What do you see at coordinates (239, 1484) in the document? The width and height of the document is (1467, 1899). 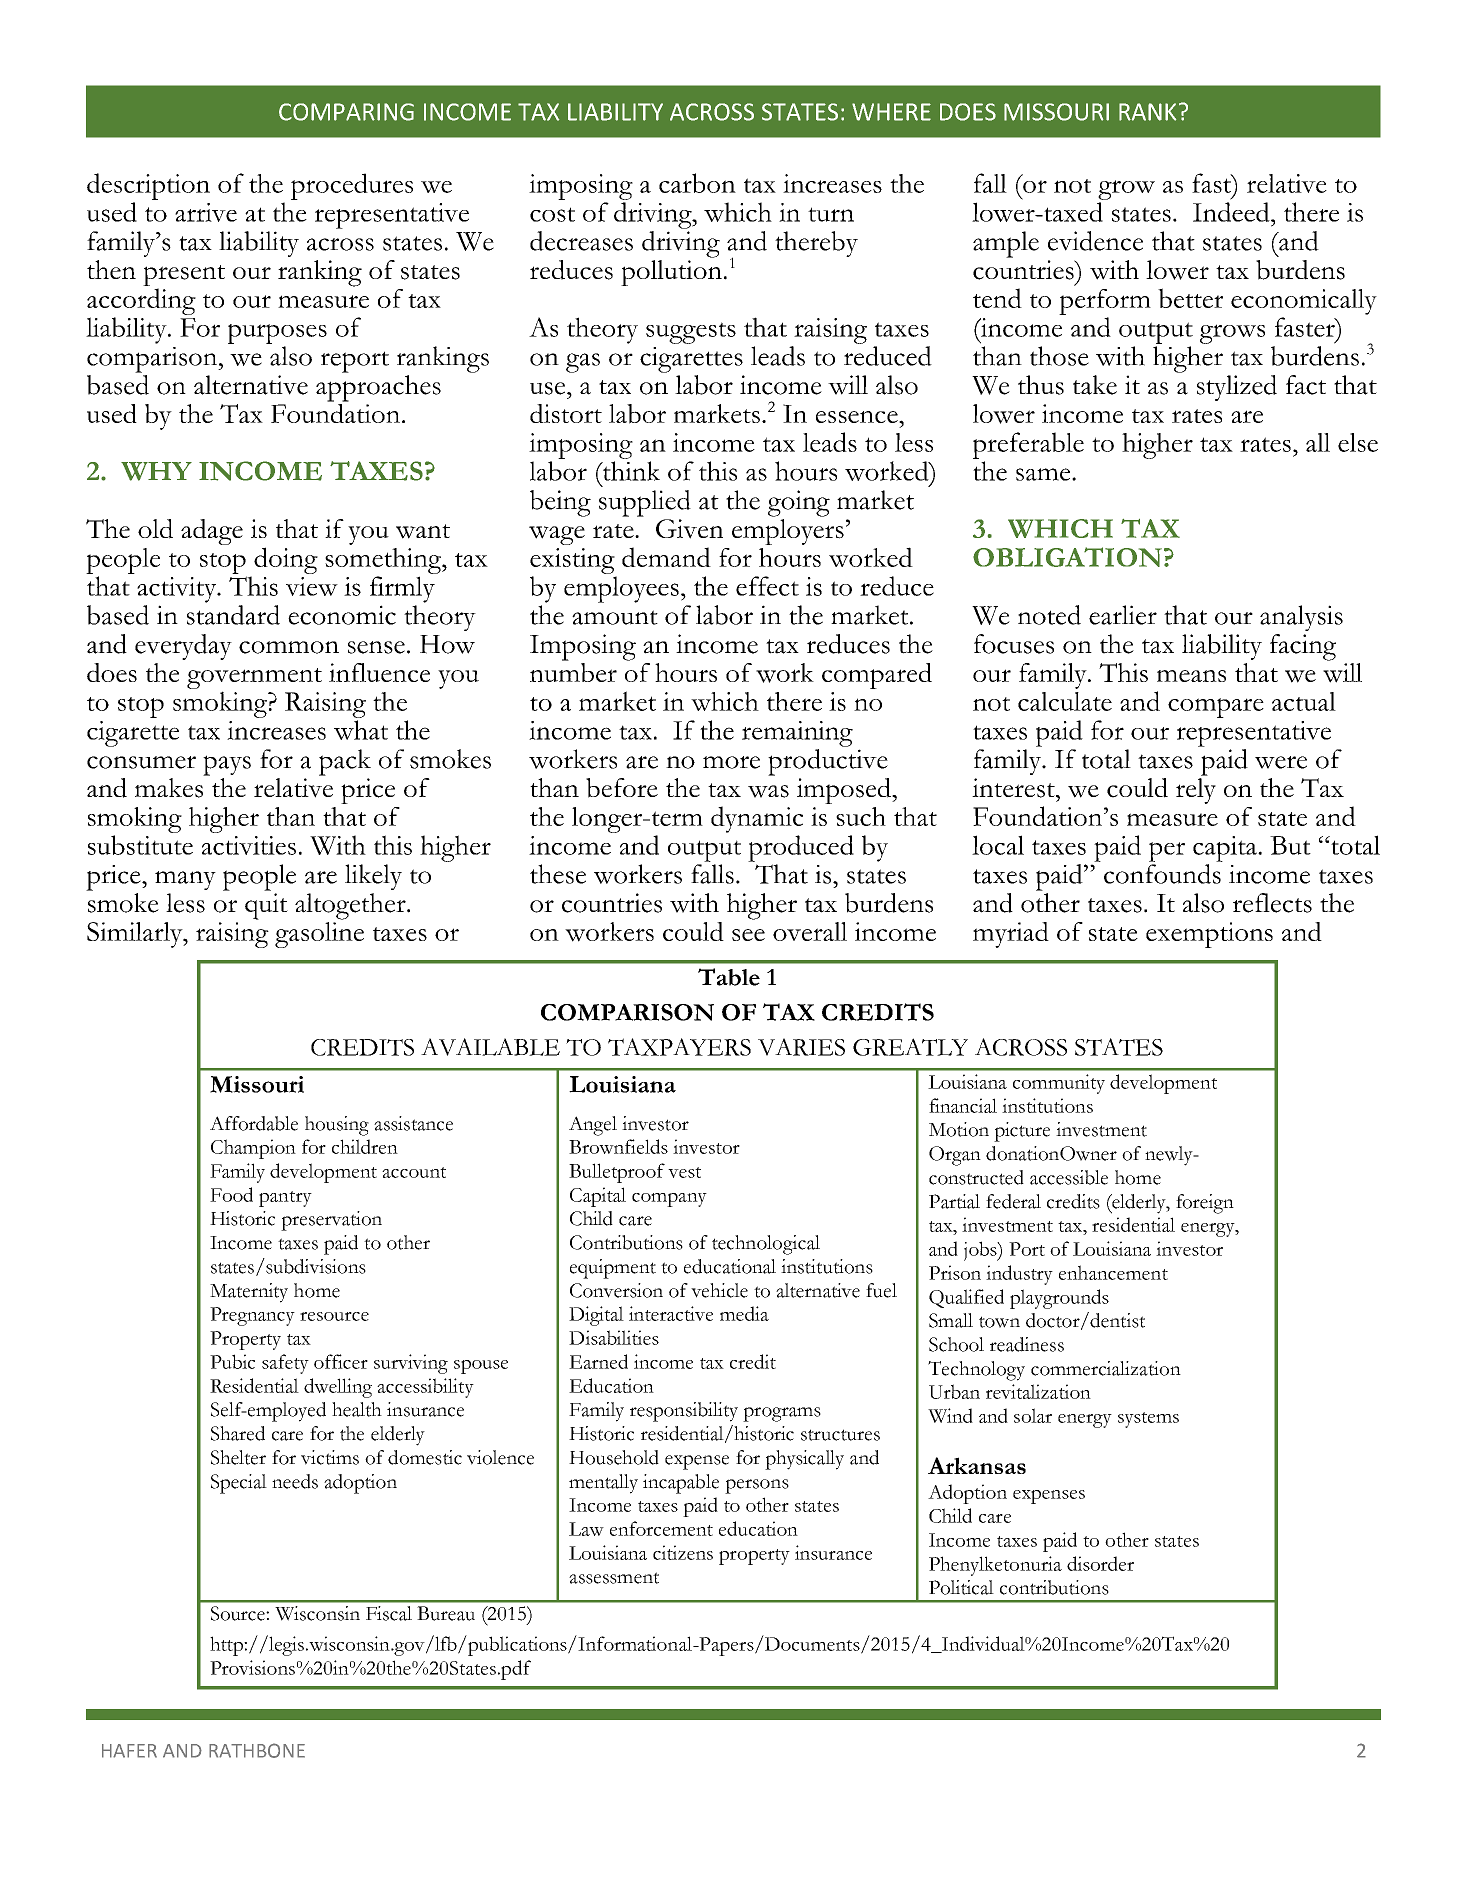 I see `Special` at bounding box center [239, 1484].
